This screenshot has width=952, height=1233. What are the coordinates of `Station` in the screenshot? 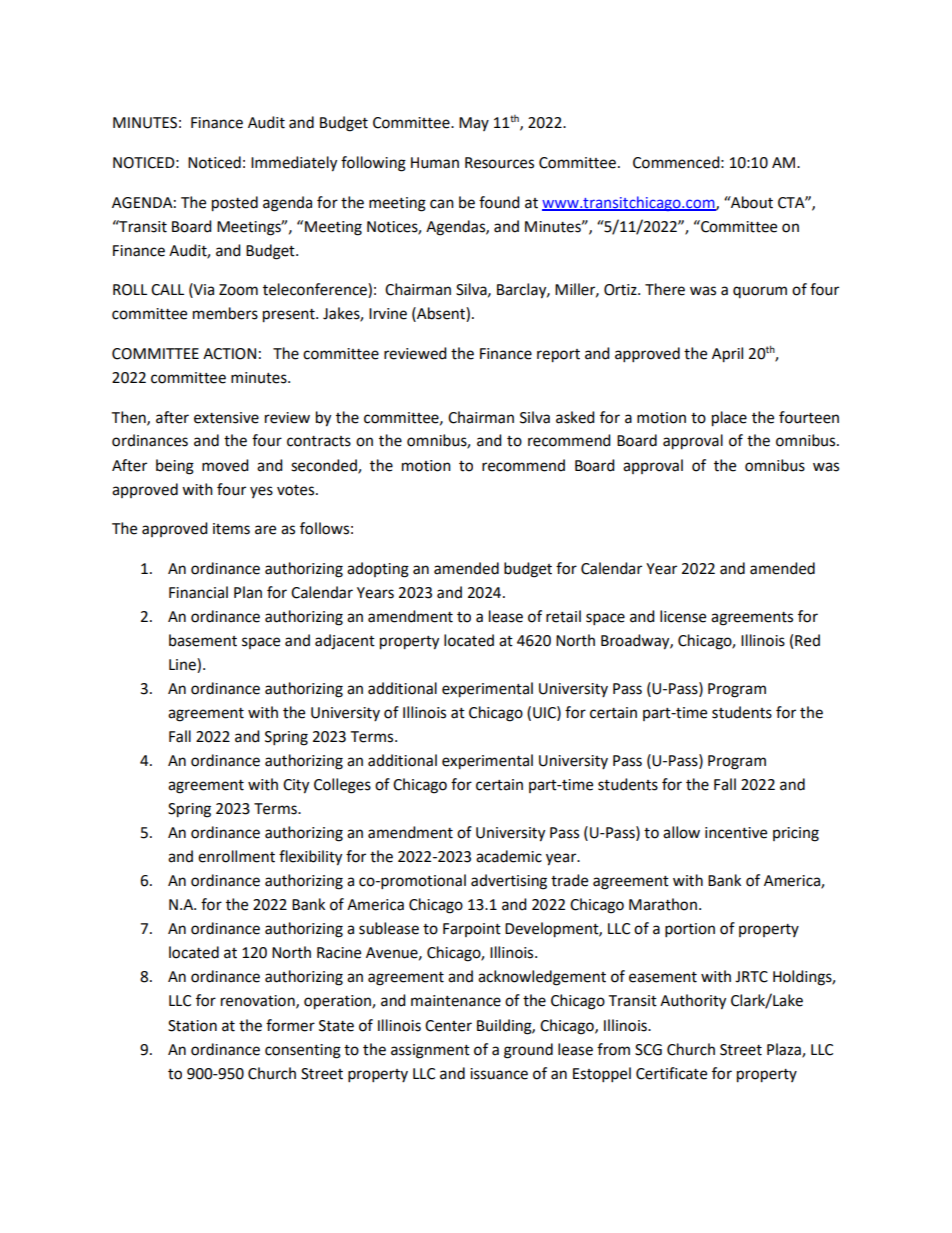 It's located at (192, 1026).
